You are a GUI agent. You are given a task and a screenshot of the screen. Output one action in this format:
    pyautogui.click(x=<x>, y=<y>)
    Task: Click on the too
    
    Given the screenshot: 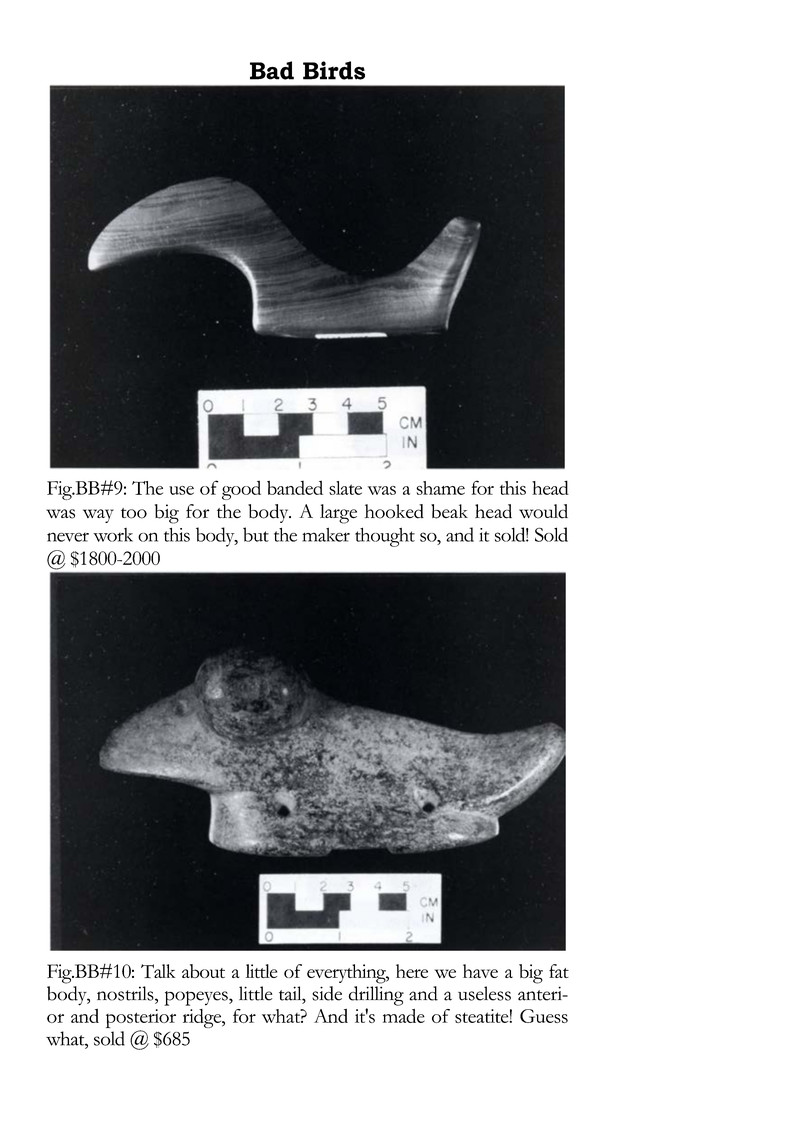 What is the action you would take?
    pyautogui.click(x=134, y=513)
